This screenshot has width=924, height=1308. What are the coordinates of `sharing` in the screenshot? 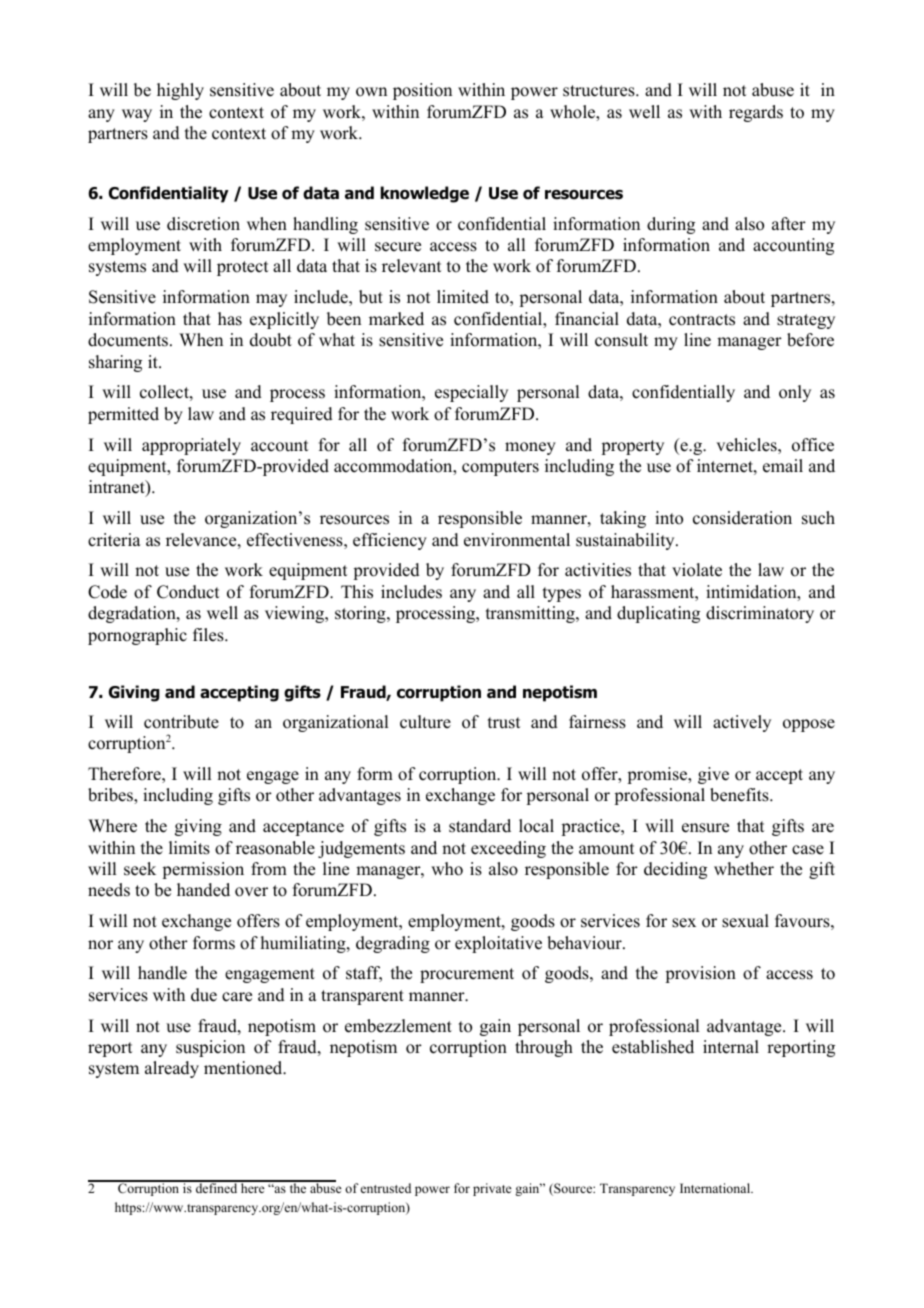 It's located at (115, 363).
